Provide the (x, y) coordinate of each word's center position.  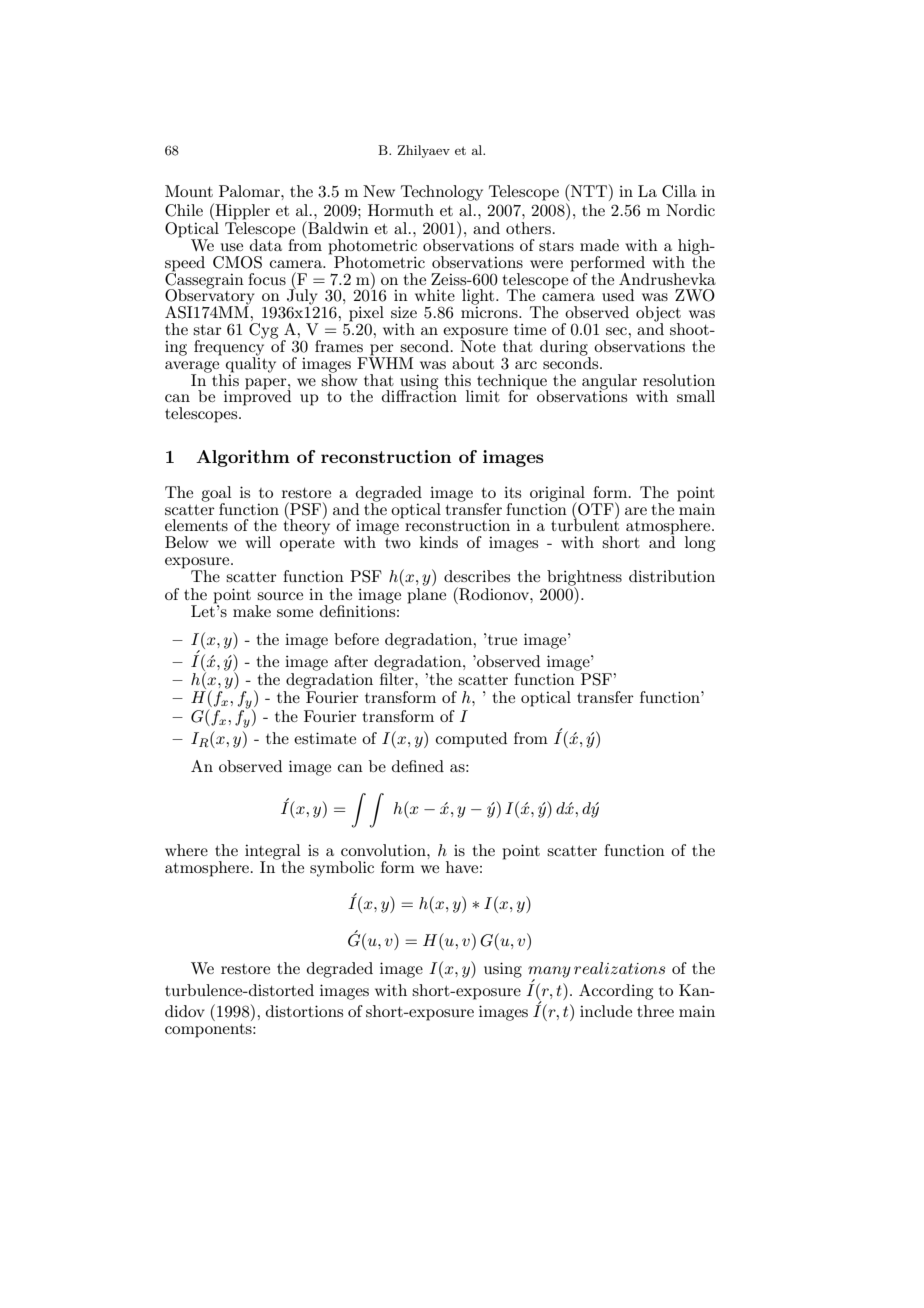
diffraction (419, 395)
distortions (304, 1011)
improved (257, 397)
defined (418, 766)
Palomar (250, 191)
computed (471, 740)
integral (273, 853)
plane (426, 596)
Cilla (679, 191)
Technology (442, 193)
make (252, 611)
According (616, 992)
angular (609, 383)
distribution (672, 576)
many (549, 973)
